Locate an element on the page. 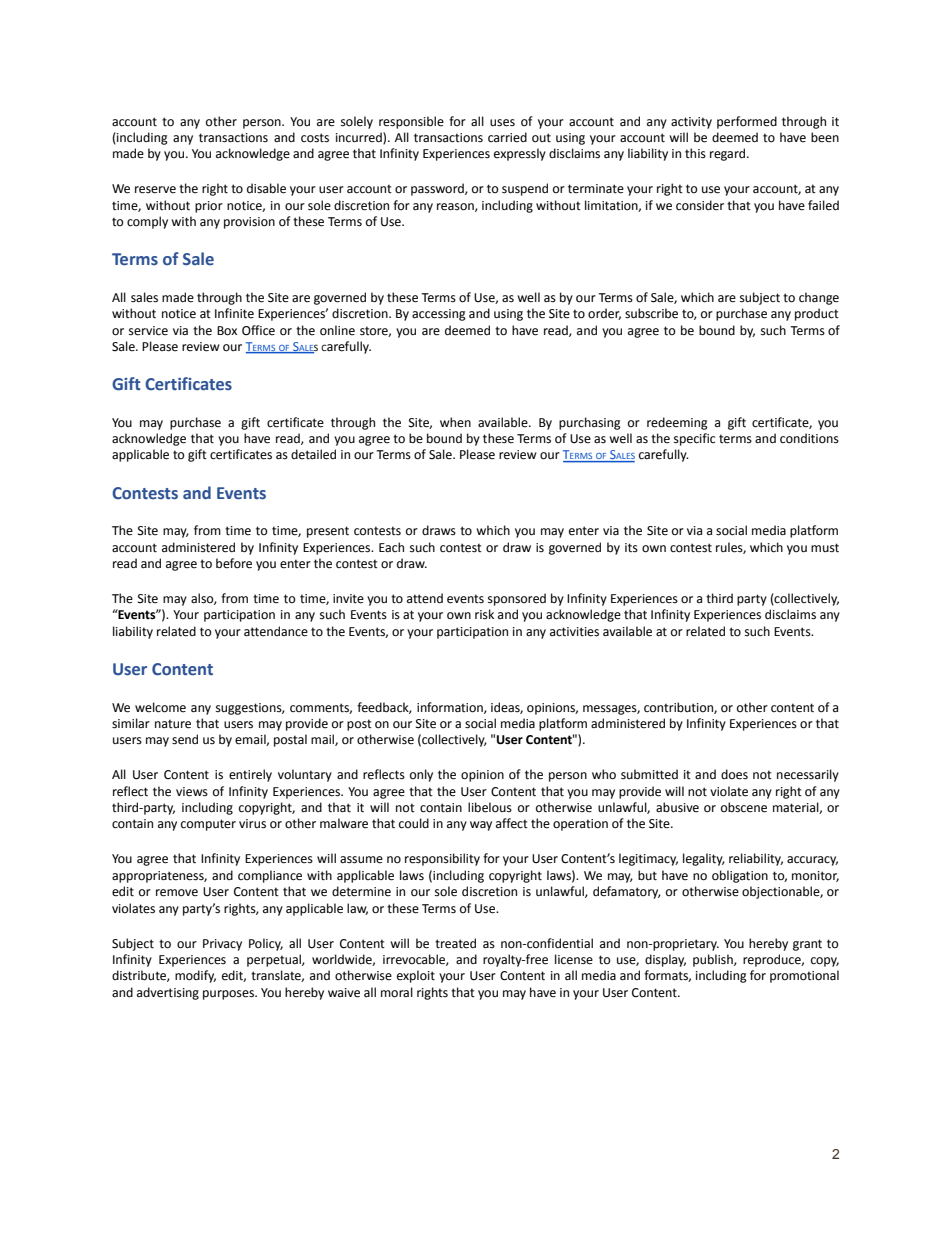 This page has width=952, height=1233. treated is located at coordinates (455, 943).
